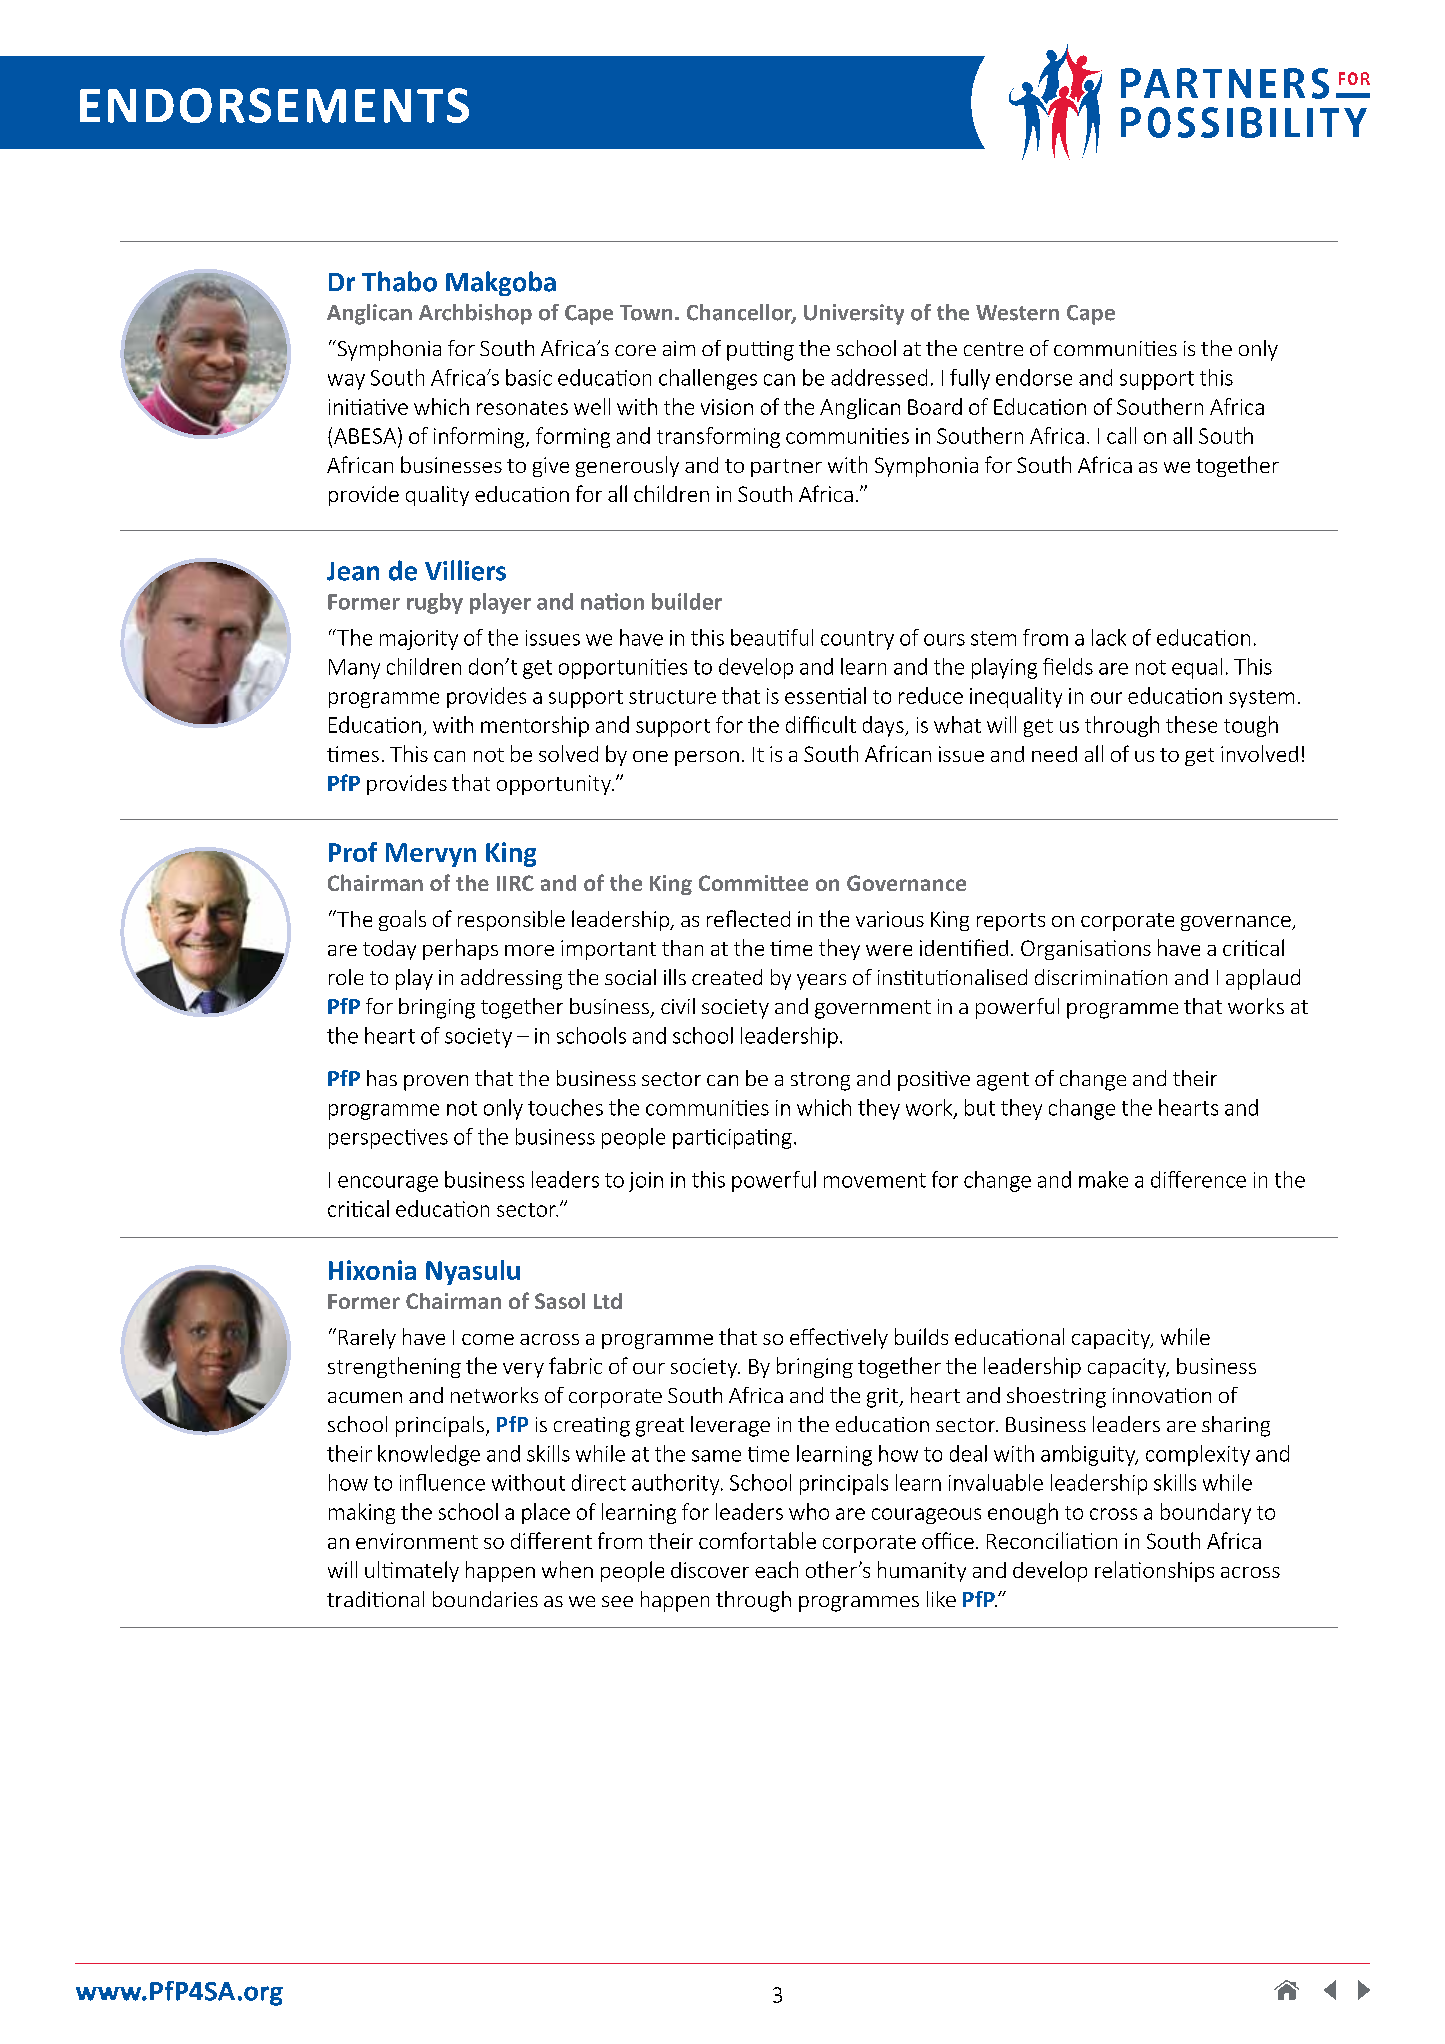 This document has height=2044, width=1445. What do you see at coordinates (488, 1339) in the document?
I see `come` at bounding box center [488, 1339].
